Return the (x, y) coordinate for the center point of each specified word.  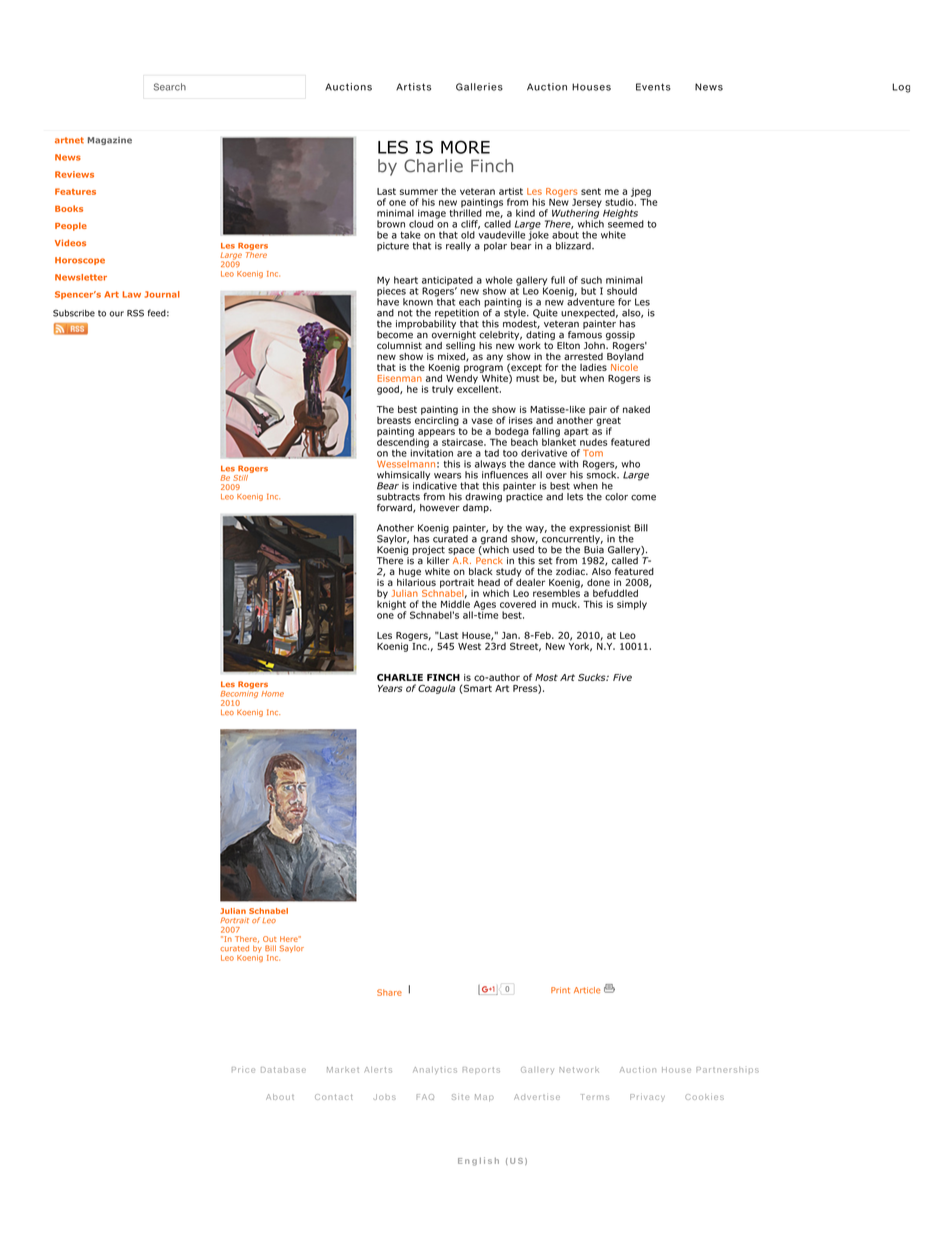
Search (170, 87)
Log (901, 88)
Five (622, 677)
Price (243, 1070)
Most (546, 677)
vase (482, 421)
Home (272, 694)
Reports (481, 1070)
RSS (135, 313)
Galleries (479, 87)
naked (636, 409)
